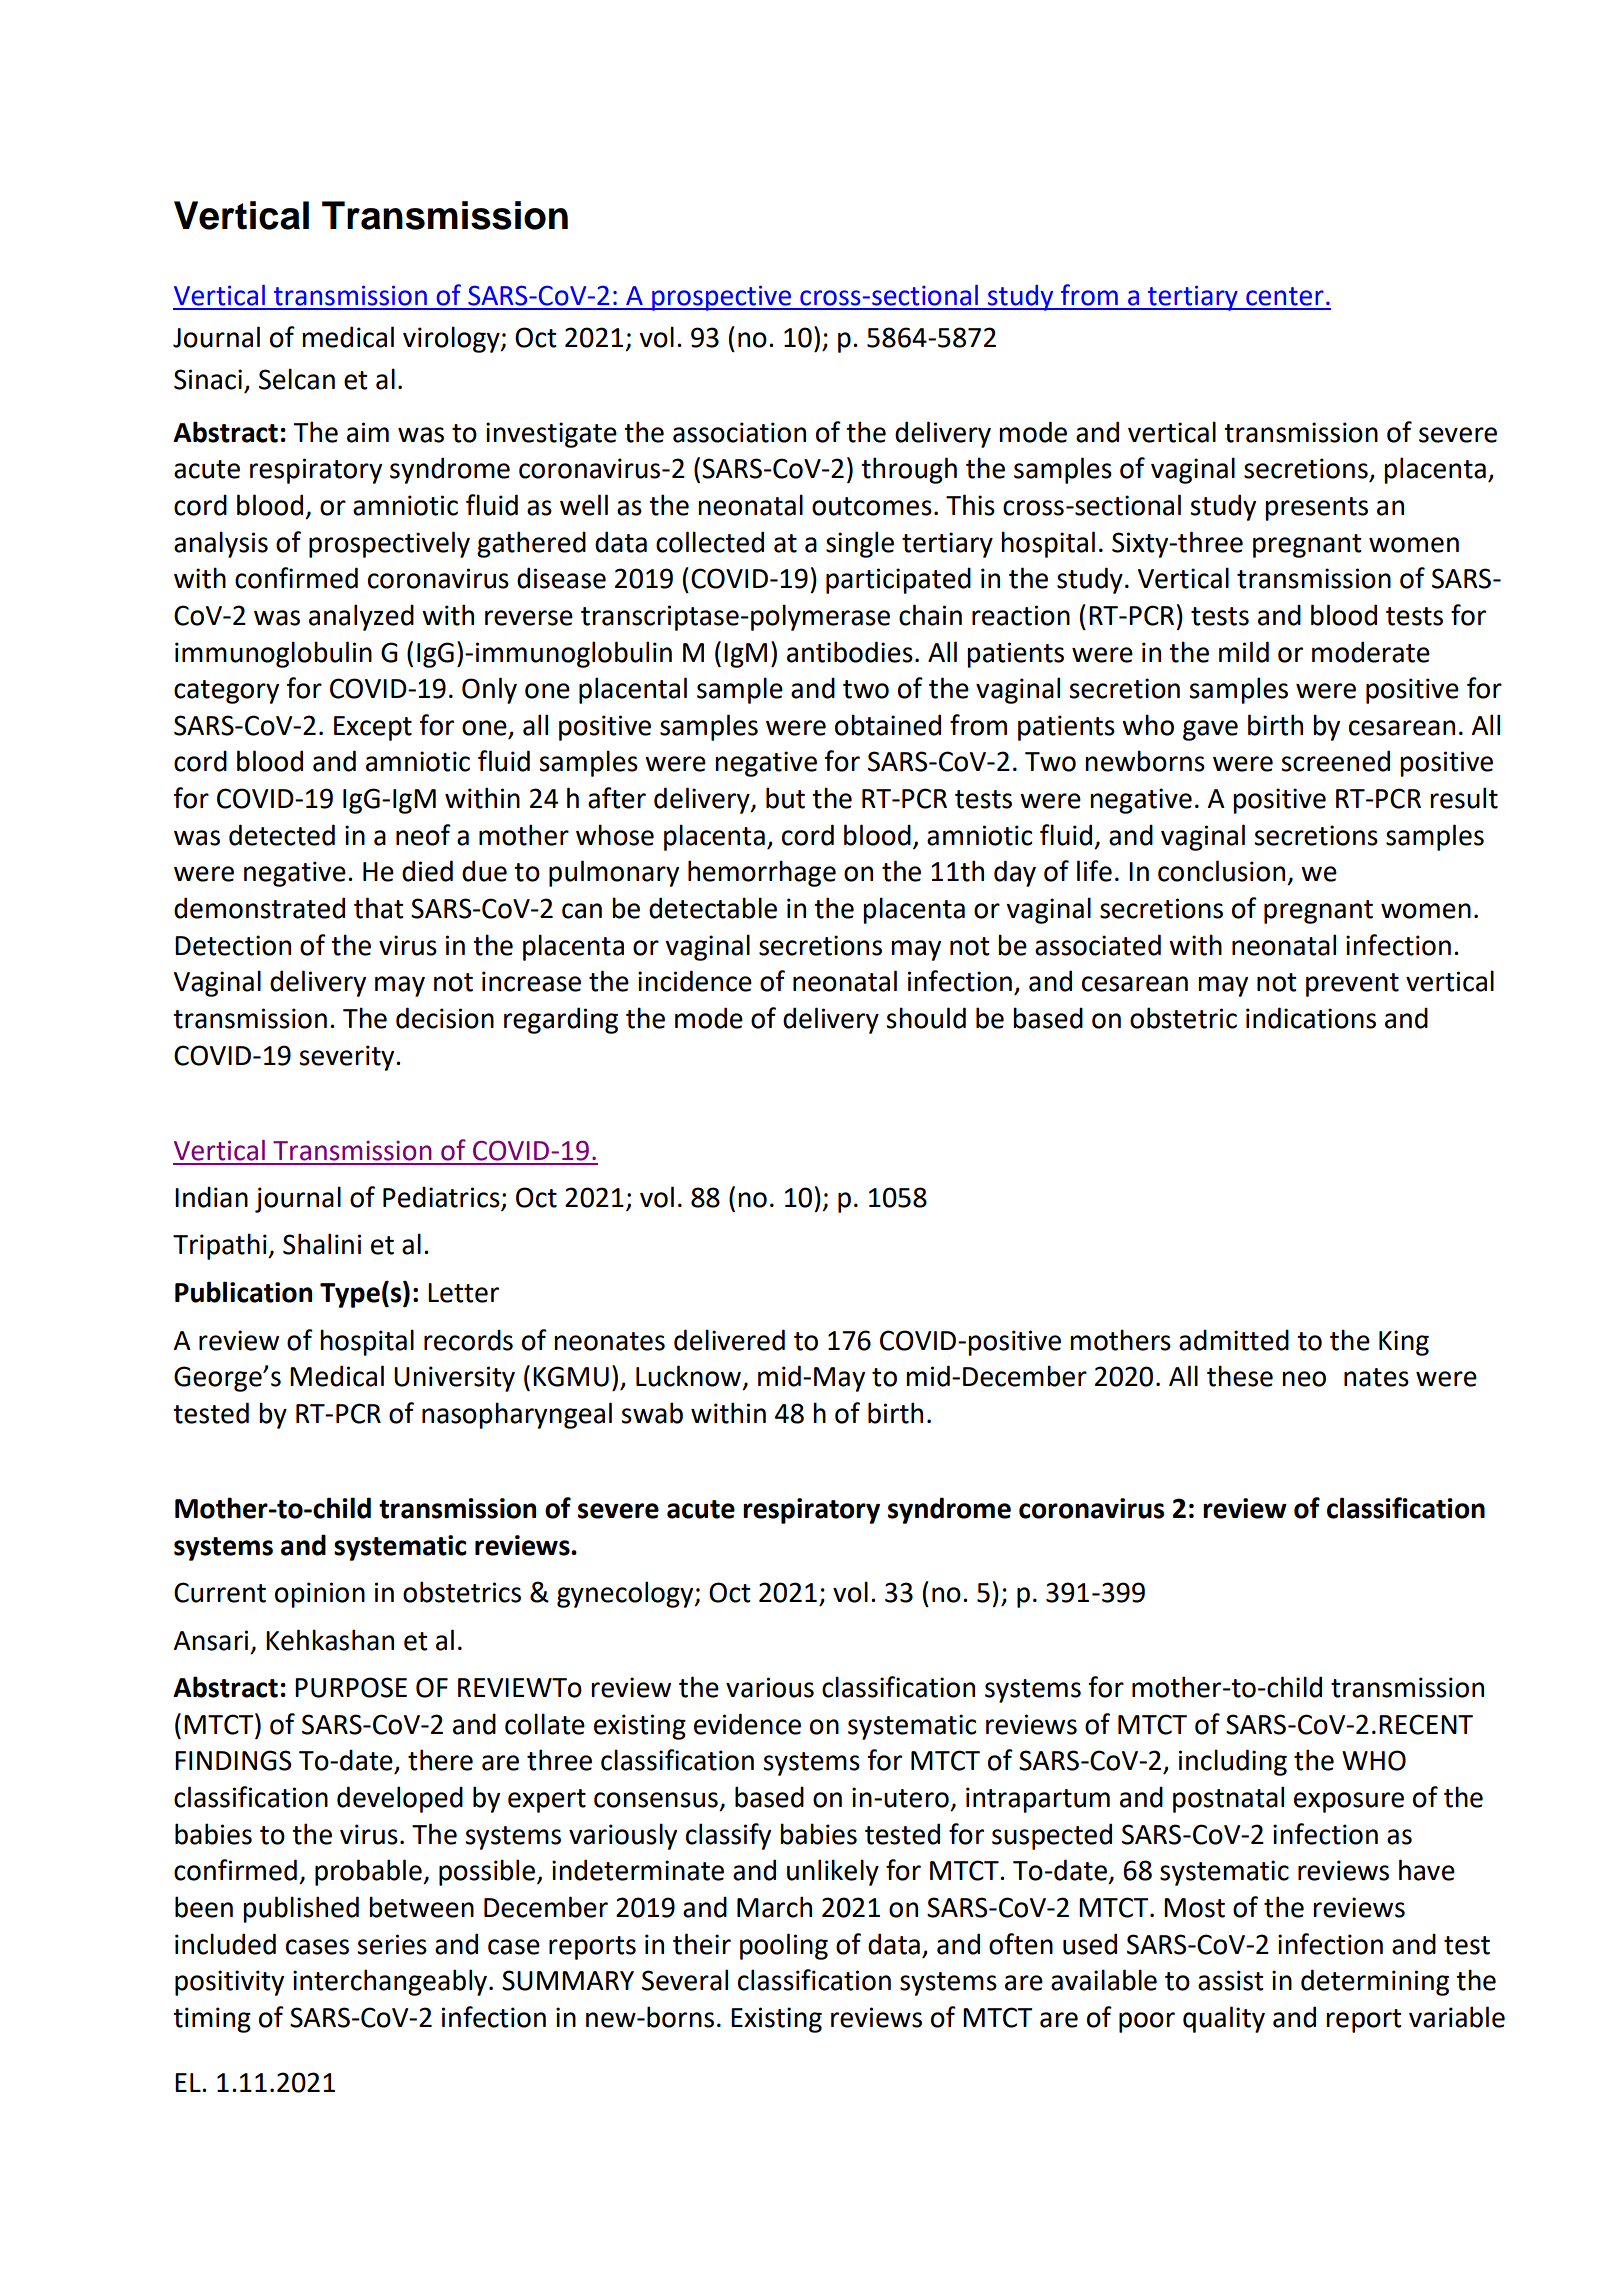  What do you see at coordinates (926, 1018) in the screenshot?
I see `should` at bounding box center [926, 1018].
